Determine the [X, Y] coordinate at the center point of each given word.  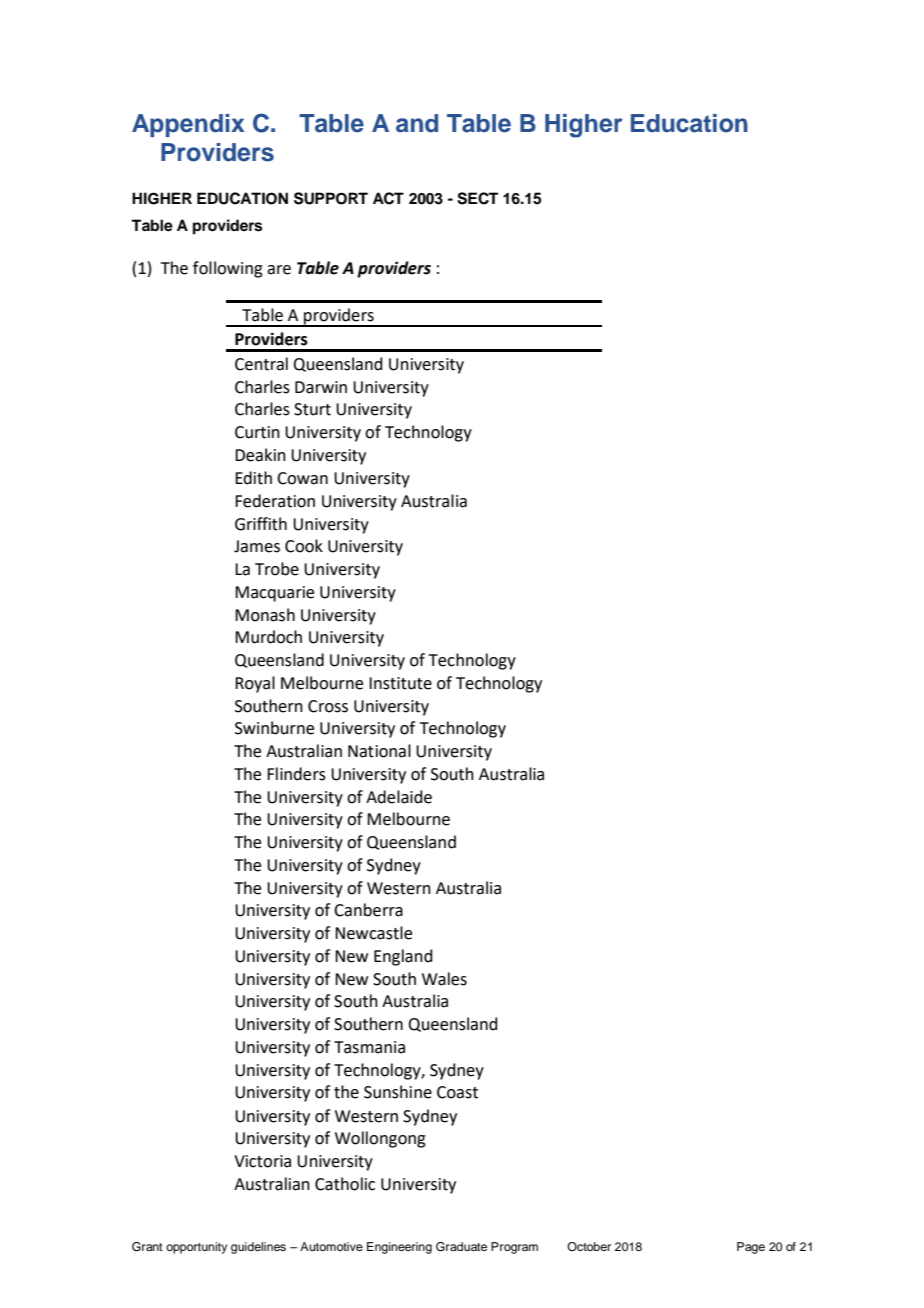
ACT [388, 198]
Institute [400, 683]
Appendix [188, 125]
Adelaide [399, 797]
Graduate [461, 1247]
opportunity [196, 1248]
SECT [477, 198]
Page [751, 1248]
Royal [255, 684]
